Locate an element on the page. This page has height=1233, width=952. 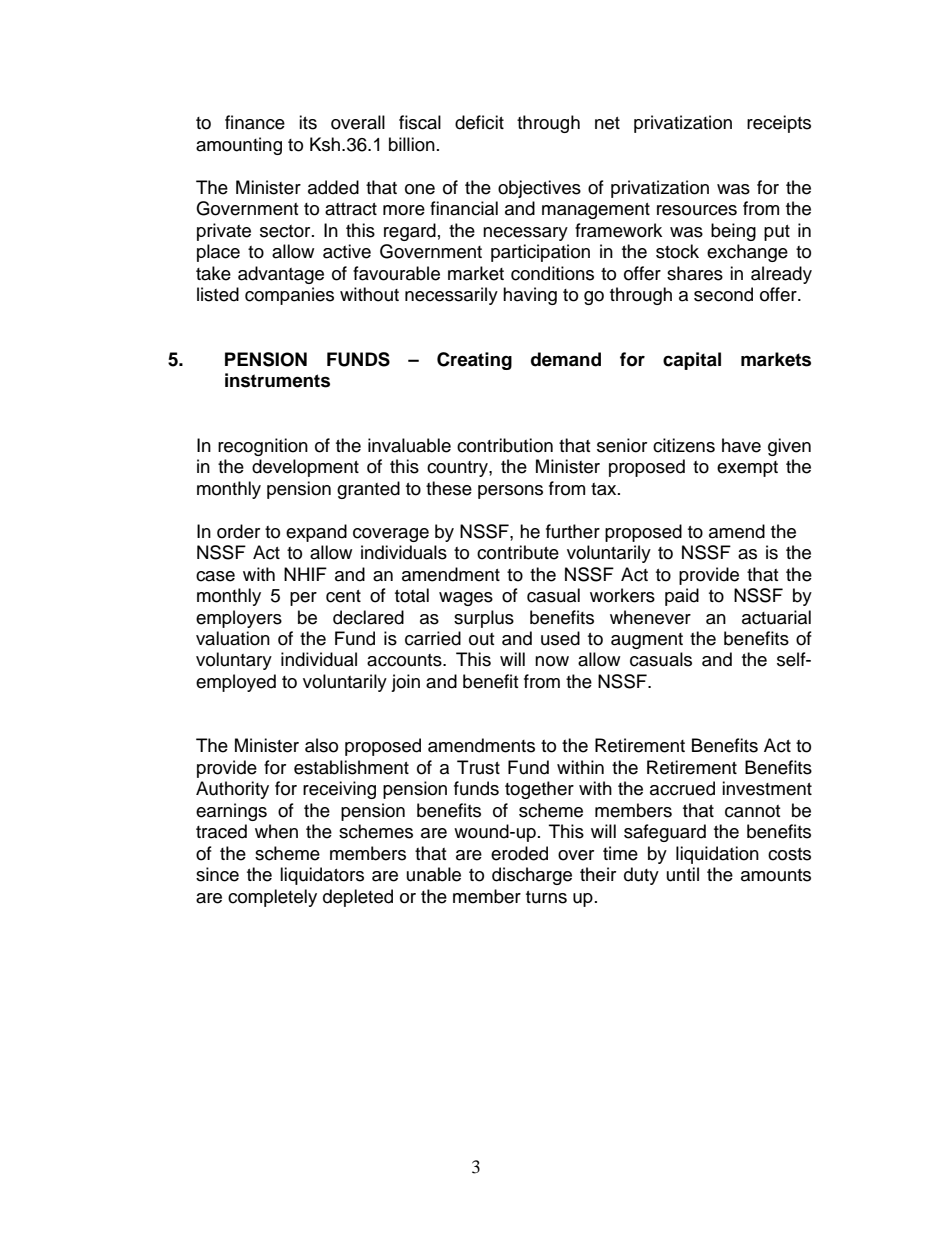
voluntary is located at coordinates (234, 661).
